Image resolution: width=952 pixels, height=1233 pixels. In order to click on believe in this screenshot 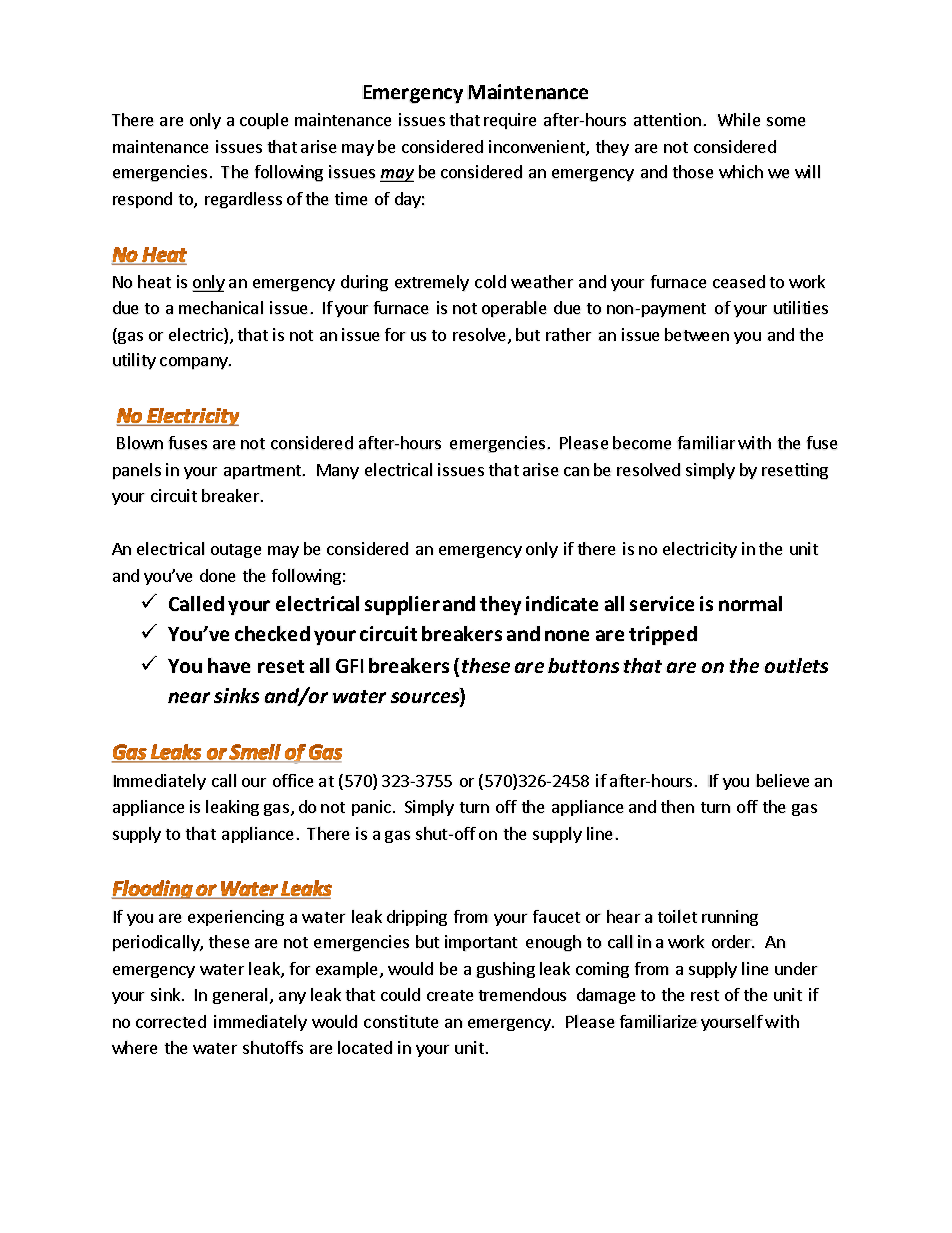, I will do `click(782, 780)`.
